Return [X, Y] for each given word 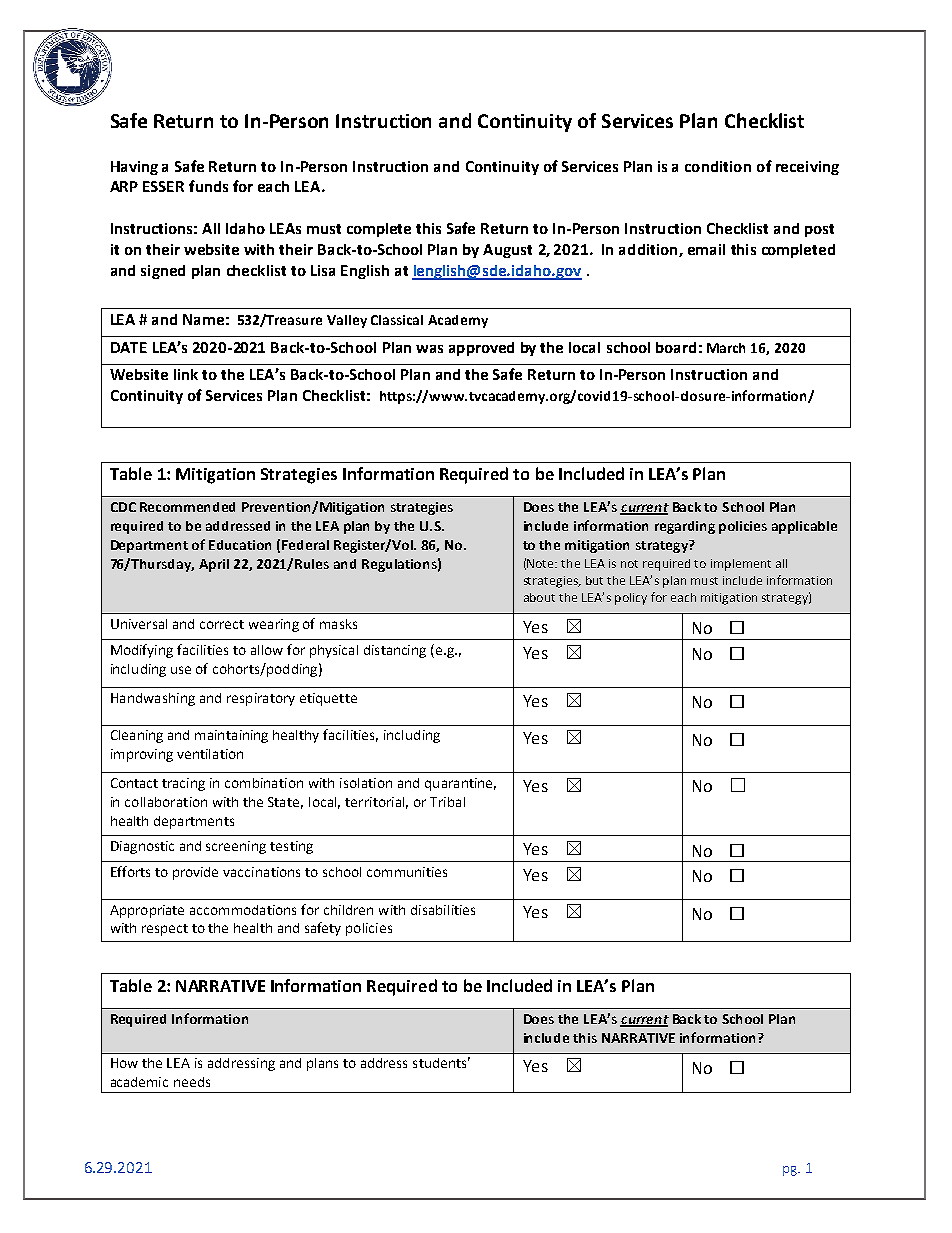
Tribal [447, 802]
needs [192, 1082]
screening [236, 847]
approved [481, 349]
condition [718, 166]
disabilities [443, 910]
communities [407, 872]
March [726, 348]
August [507, 251]
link [186, 374]
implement [741, 565]
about [539, 597]
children [348, 910]
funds [208, 186]
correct [222, 624]
